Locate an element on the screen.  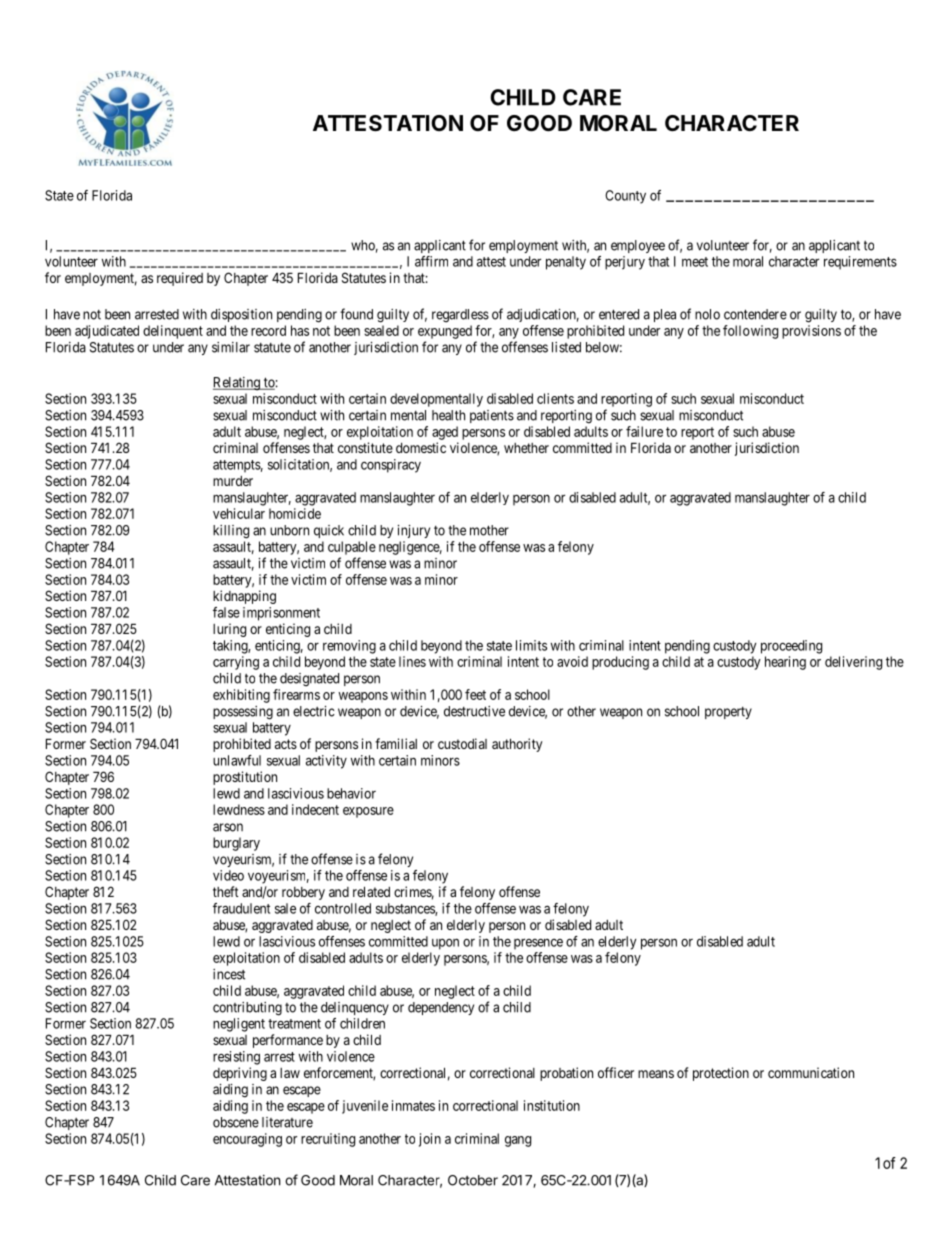
feet is located at coordinates (475, 694).
